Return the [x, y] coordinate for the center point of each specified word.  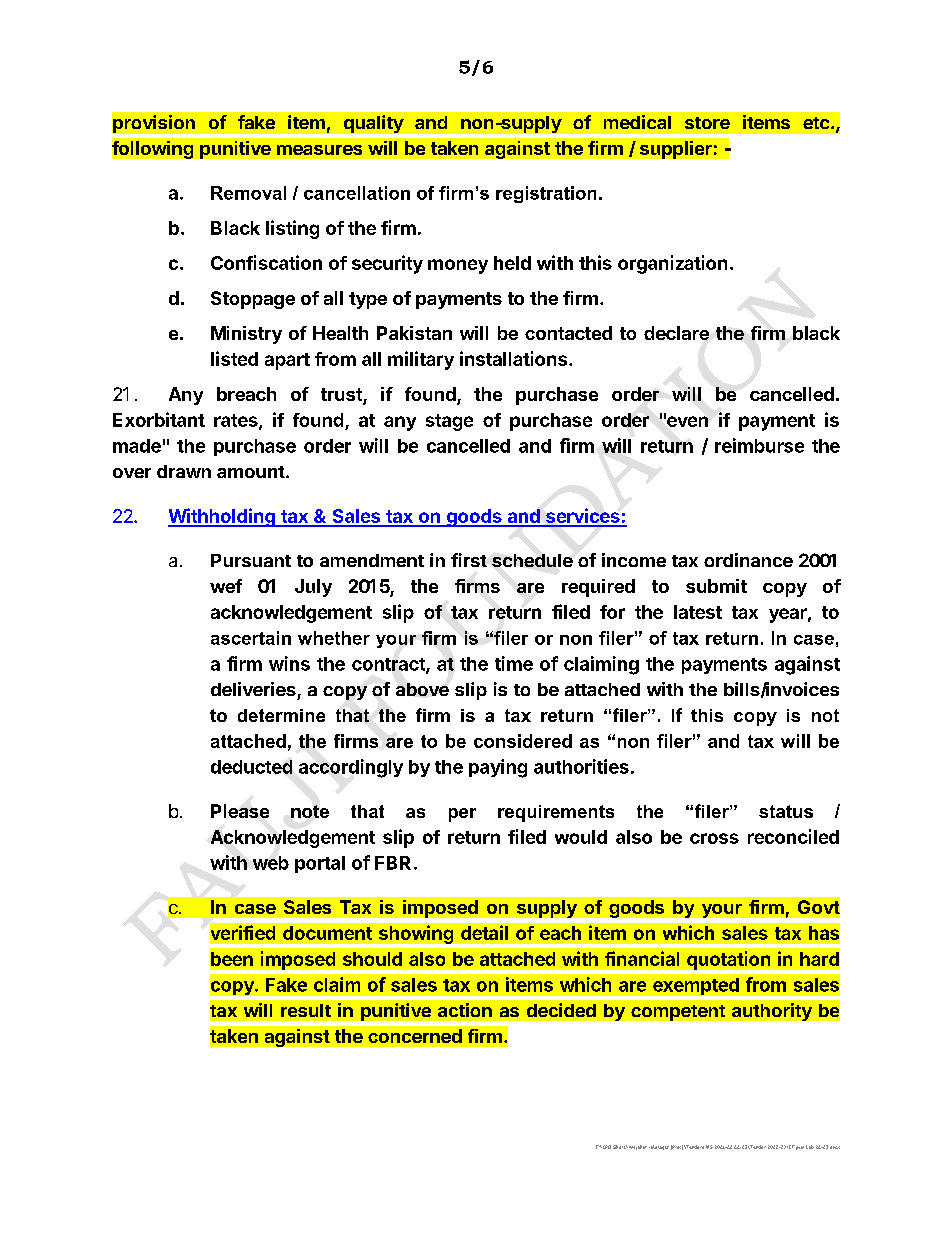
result [306, 1010]
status [786, 811]
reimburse [759, 445]
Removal [248, 193]
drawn [184, 471]
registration [546, 194]
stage [449, 422]
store [707, 123]
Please [240, 811]
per [462, 815]
